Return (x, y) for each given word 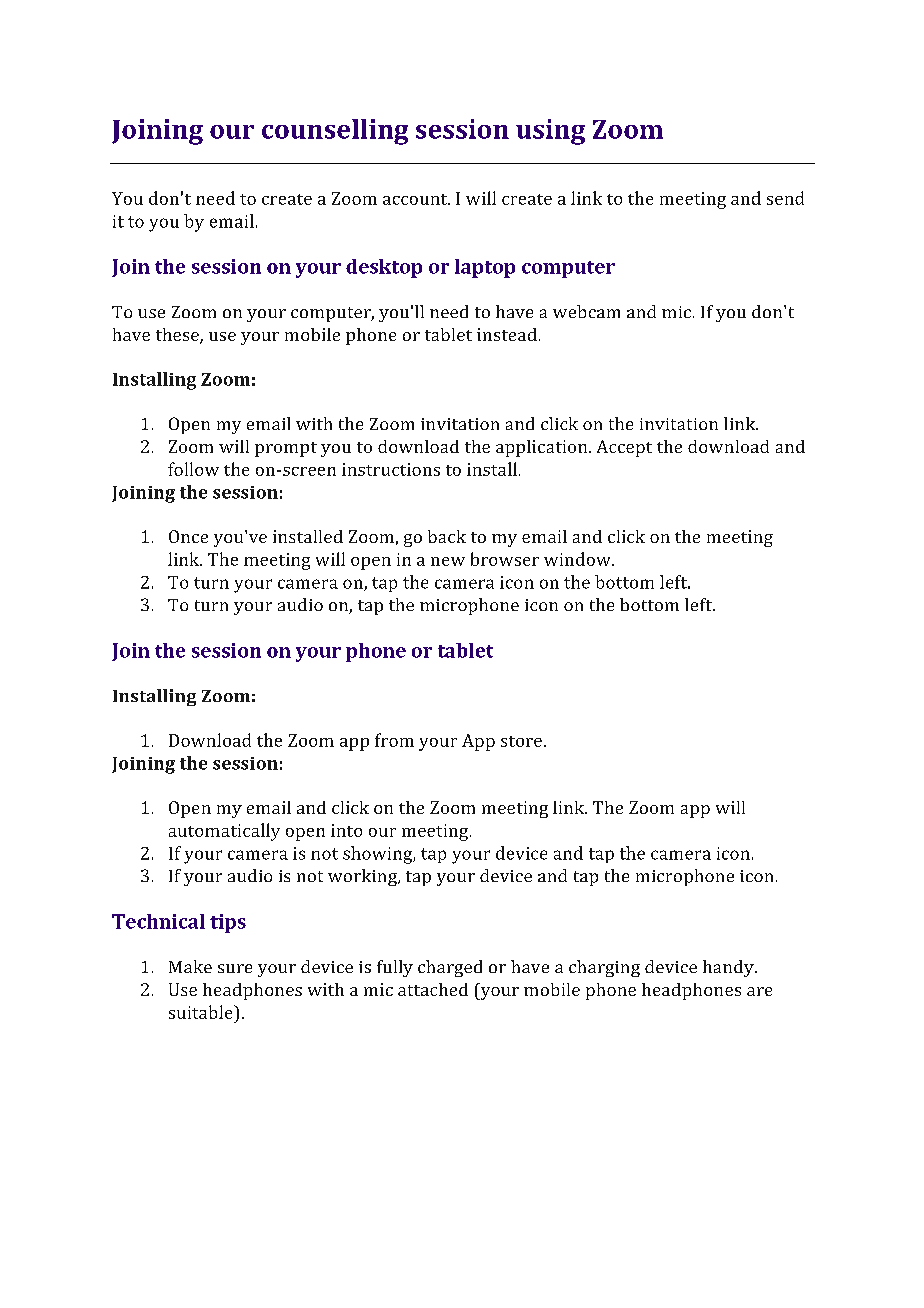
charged (450, 968)
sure (235, 968)
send (785, 198)
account (416, 199)
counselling (335, 132)
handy (729, 968)
